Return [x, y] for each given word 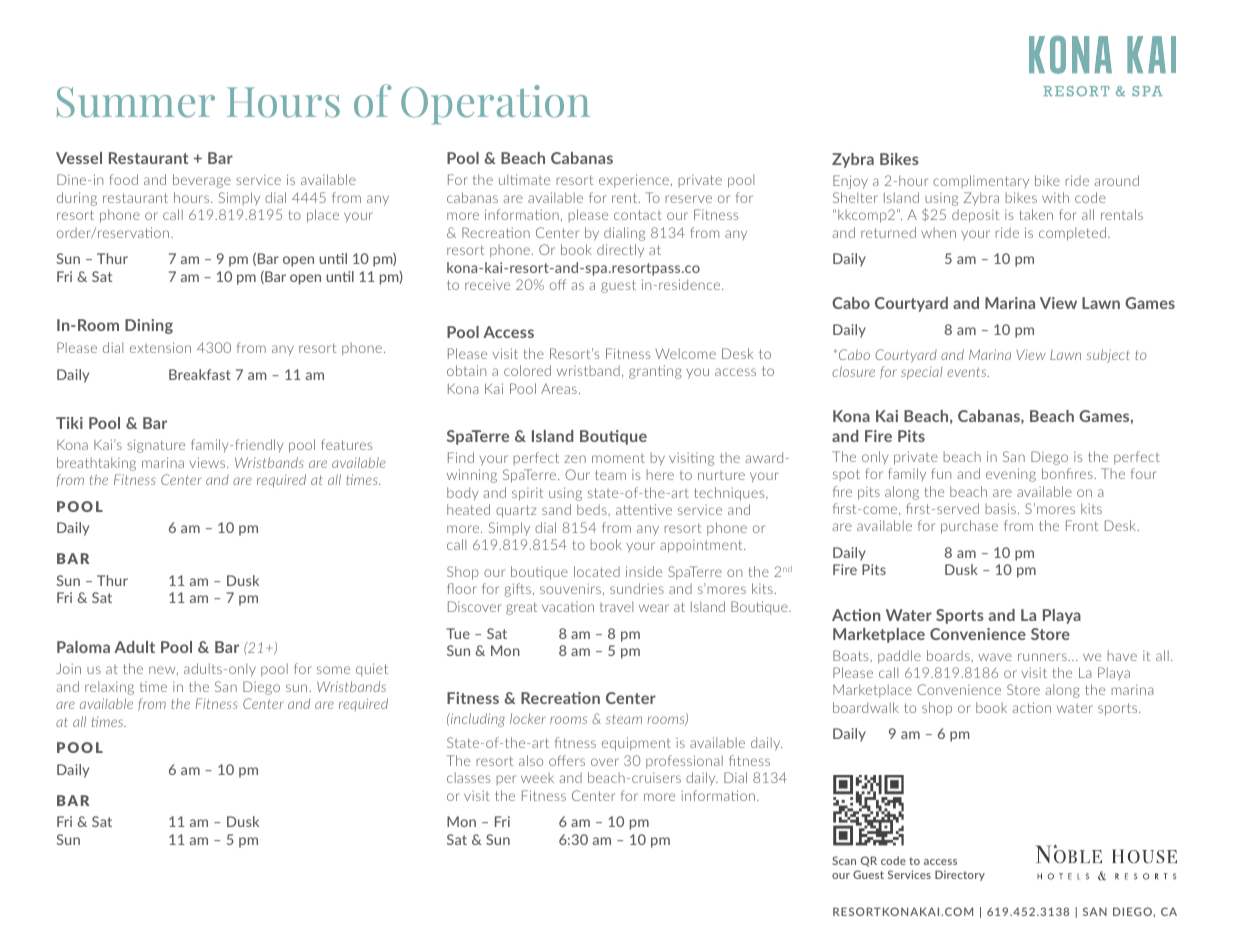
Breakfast [200, 374]
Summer [136, 102]
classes [468, 777]
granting [655, 372]
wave [995, 657]
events [968, 372]
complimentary [981, 182]
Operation [495, 105]
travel [616, 606]
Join [68, 668]
